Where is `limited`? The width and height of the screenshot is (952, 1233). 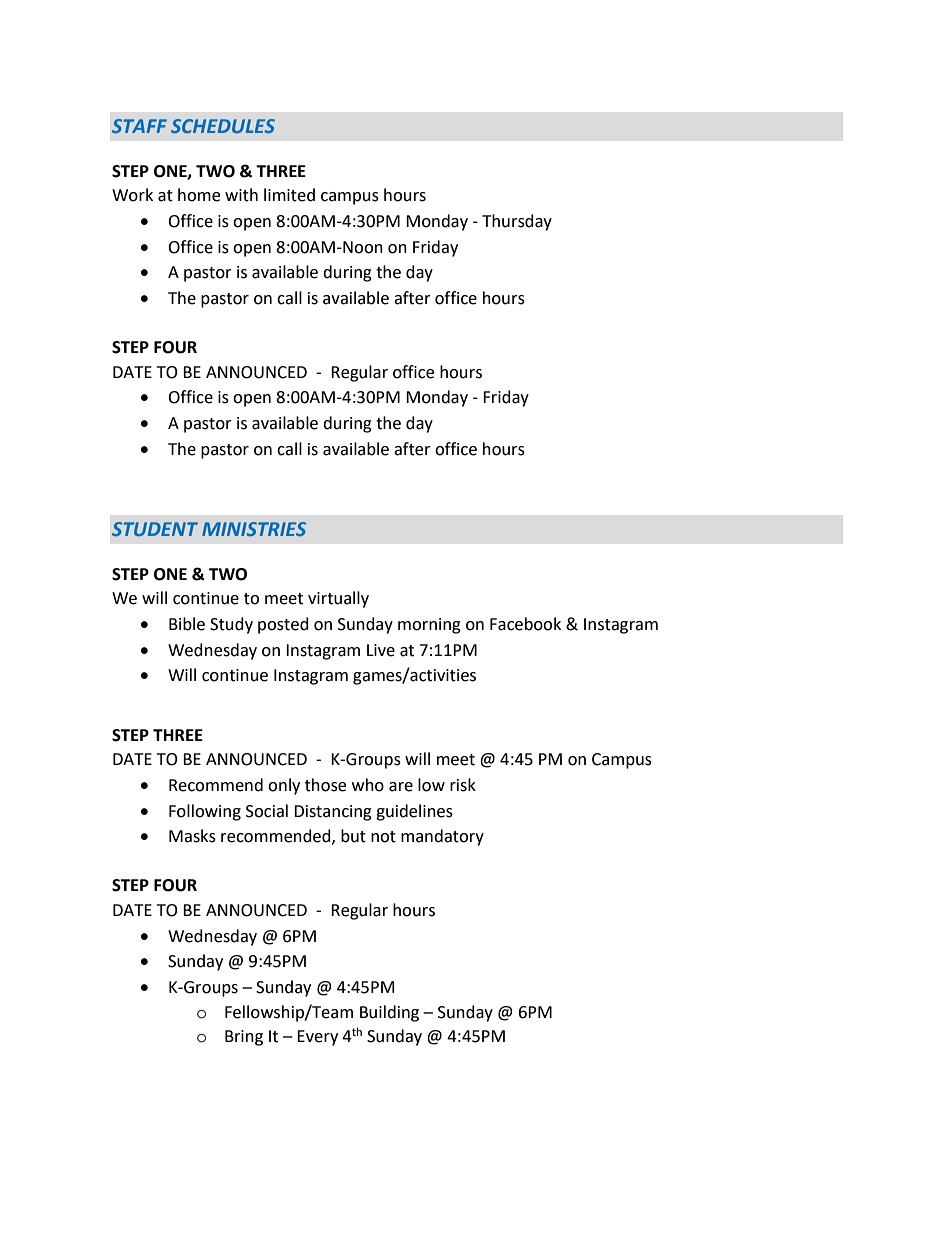 limited is located at coordinates (289, 195).
